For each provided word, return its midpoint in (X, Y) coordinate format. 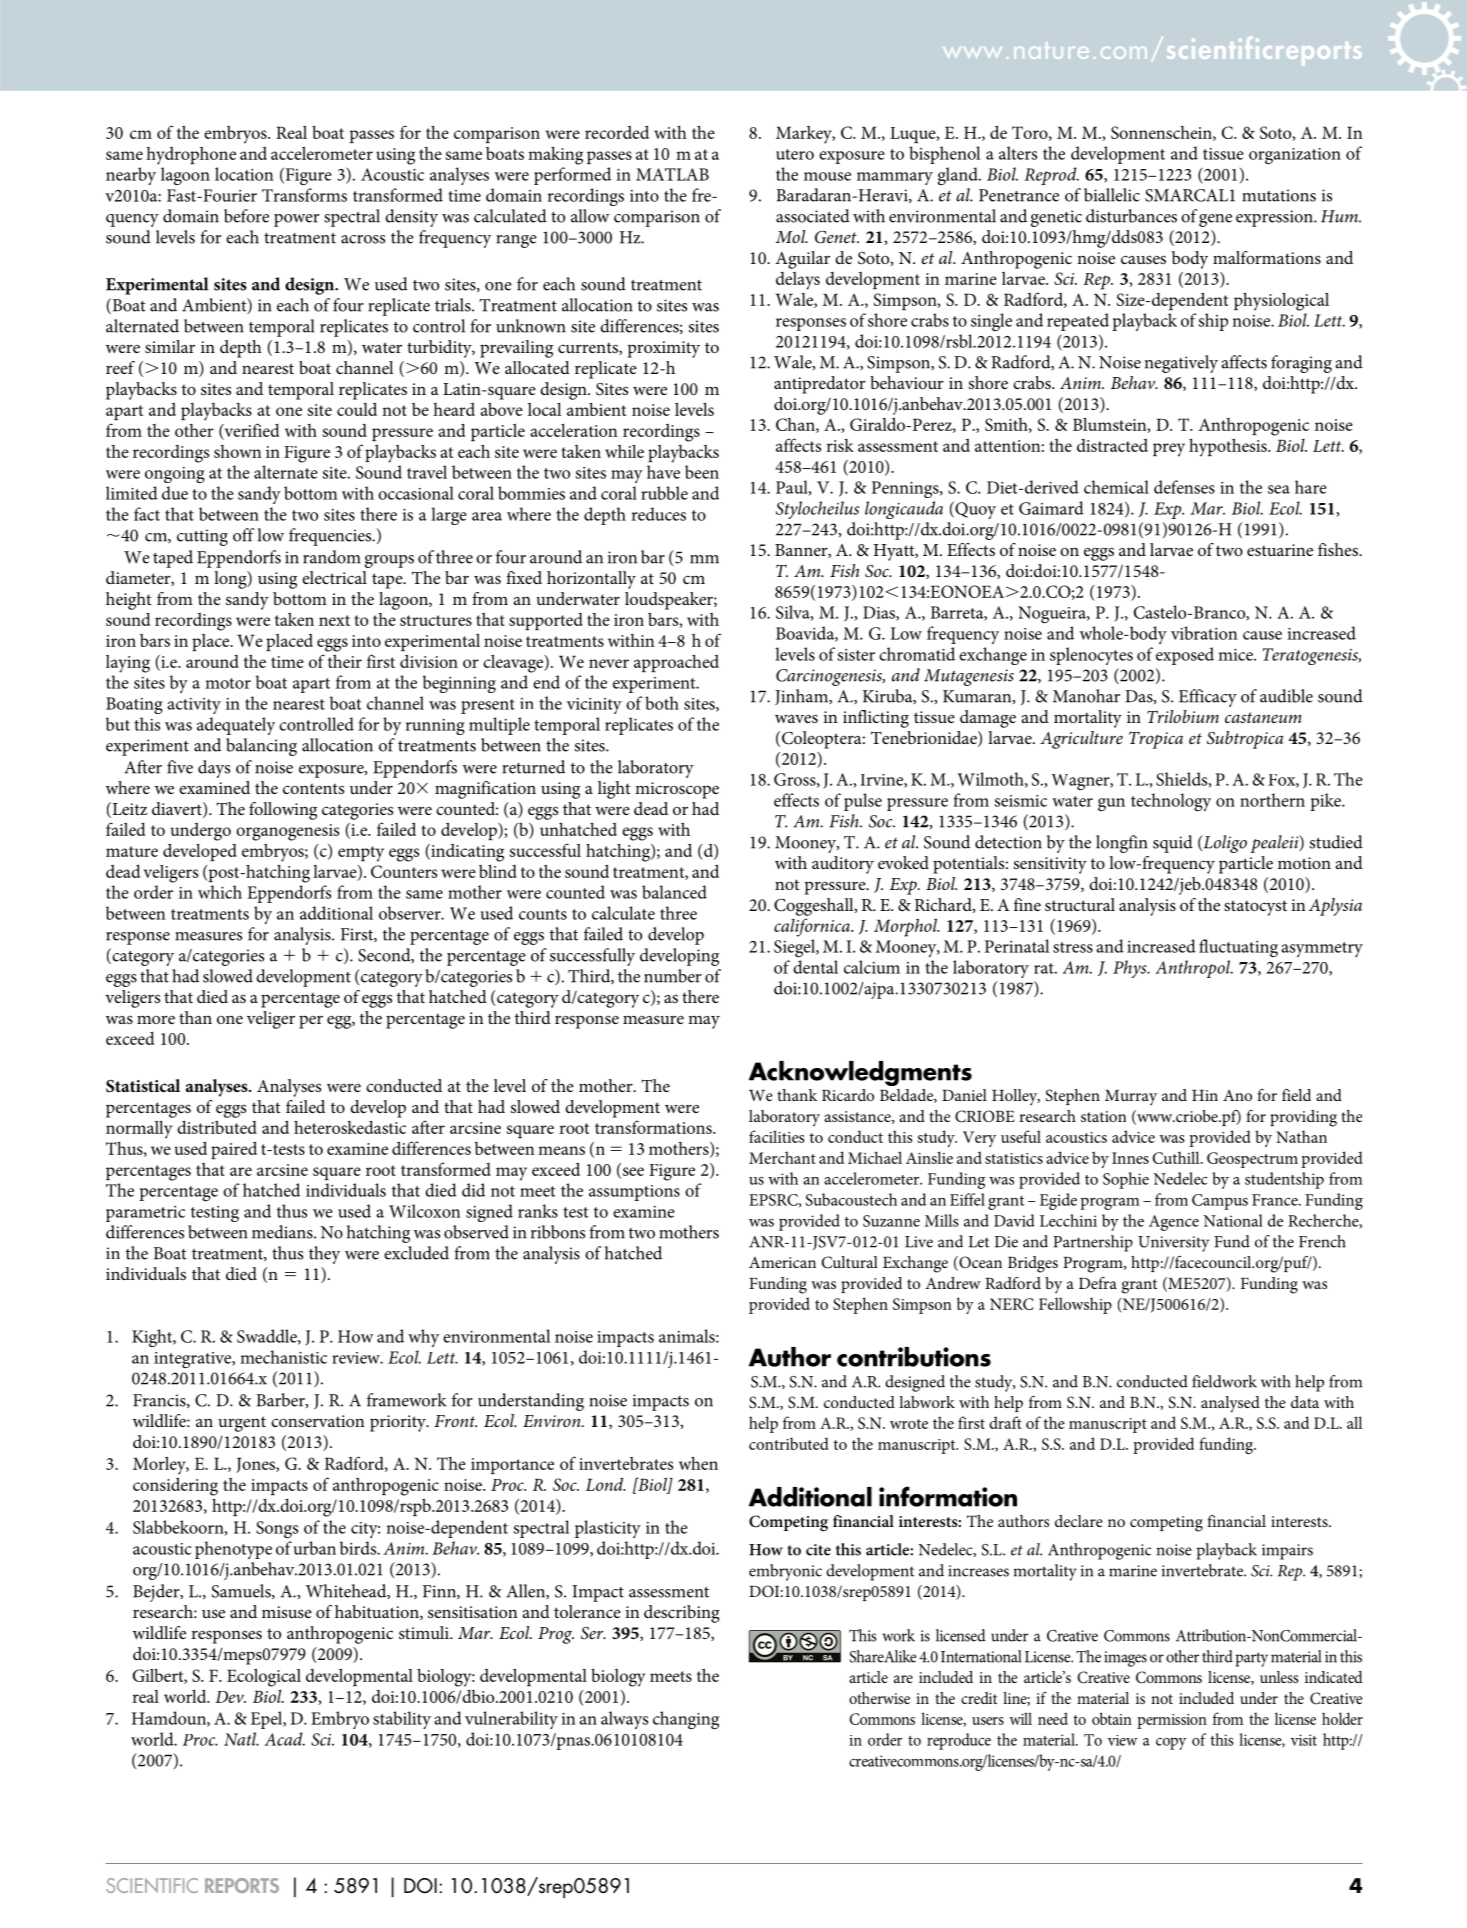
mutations (1279, 195)
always (624, 1720)
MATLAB (672, 174)
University (1173, 1244)
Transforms (304, 195)
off (243, 535)
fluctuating (1238, 948)
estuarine (1280, 550)
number (673, 976)
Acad (284, 1739)
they (324, 1255)
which (220, 892)
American (782, 1262)
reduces (658, 514)
